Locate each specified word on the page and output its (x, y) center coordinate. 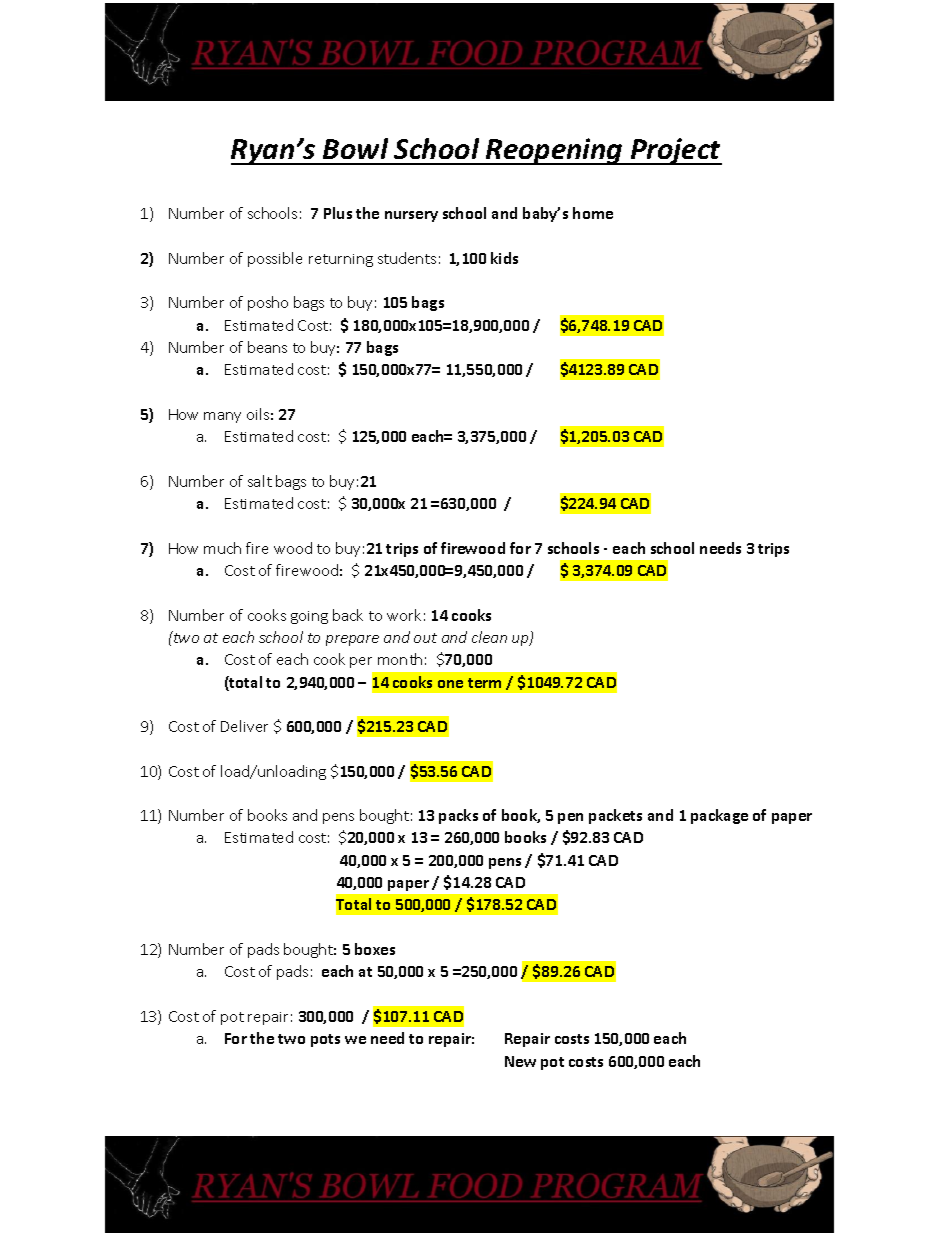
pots (325, 1040)
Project (675, 151)
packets (615, 816)
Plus (338, 213)
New (520, 1061)
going (309, 617)
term (484, 683)
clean (489, 637)
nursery (411, 216)
